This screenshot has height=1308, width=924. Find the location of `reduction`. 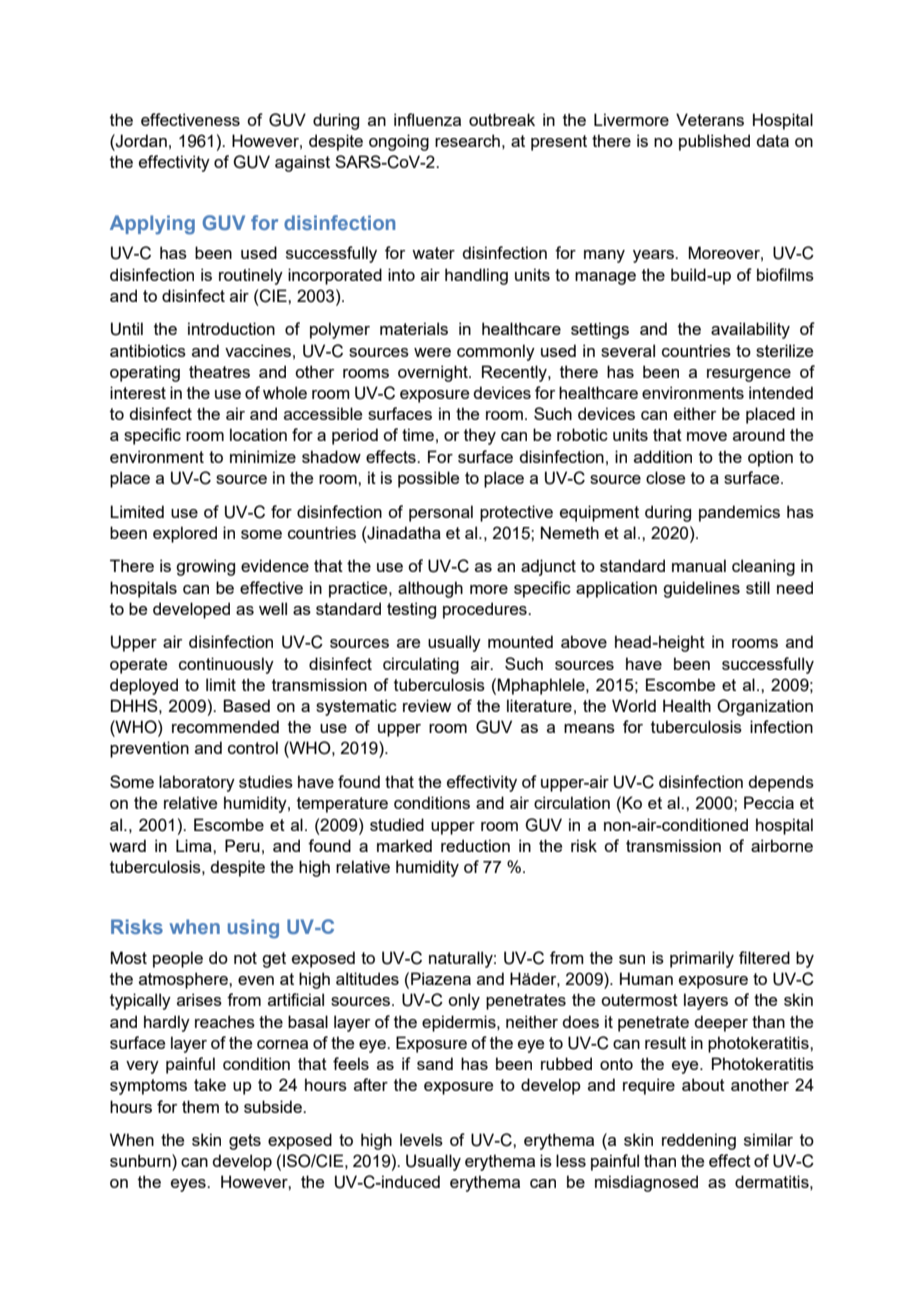

reduction is located at coordinates (475, 845).
